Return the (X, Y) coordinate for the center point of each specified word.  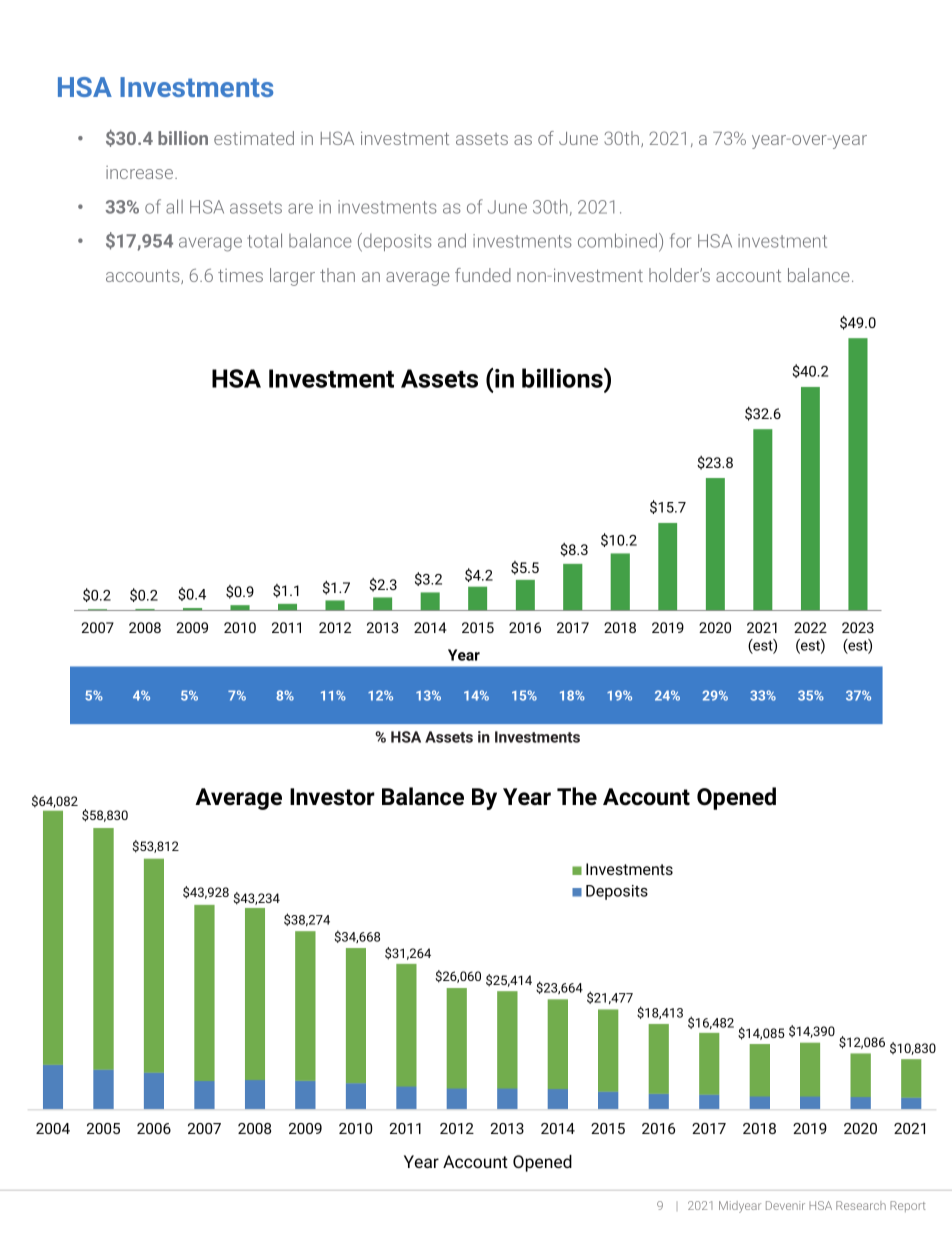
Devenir (785, 1205)
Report (907, 1206)
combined (619, 242)
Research (861, 1205)
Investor (332, 797)
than (337, 275)
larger (292, 277)
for (680, 240)
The (577, 796)
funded (483, 275)
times (240, 275)
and (452, 240)
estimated (254, 138)
